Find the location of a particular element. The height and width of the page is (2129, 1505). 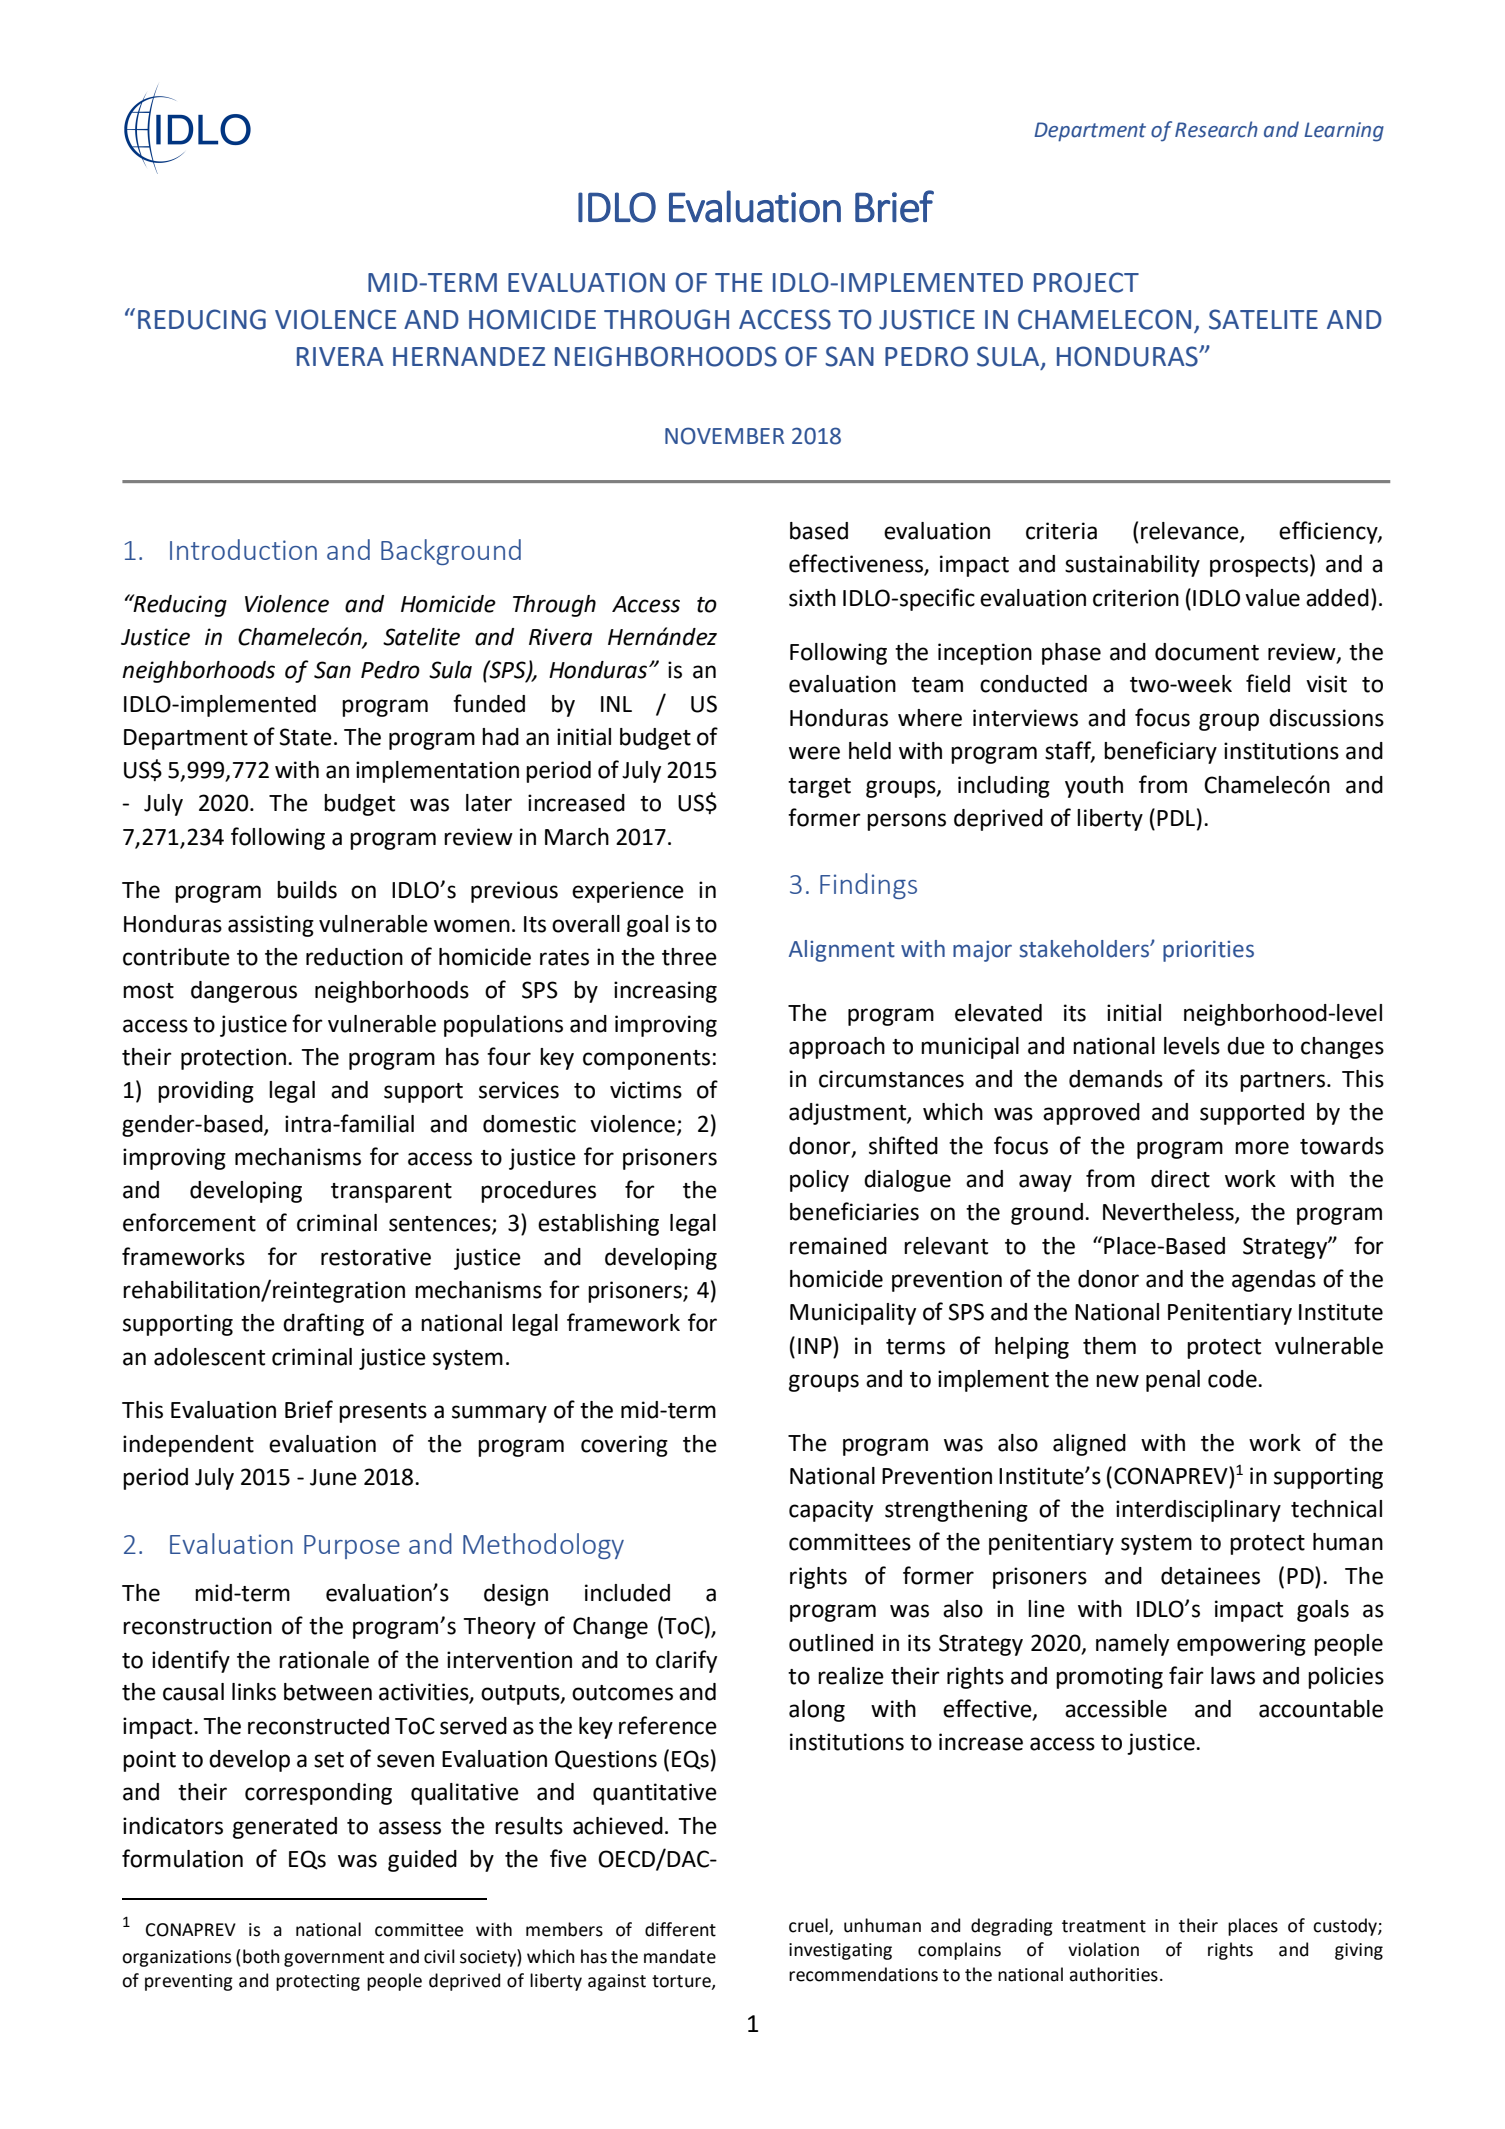

approach is located at coordinates (837, 1048).
